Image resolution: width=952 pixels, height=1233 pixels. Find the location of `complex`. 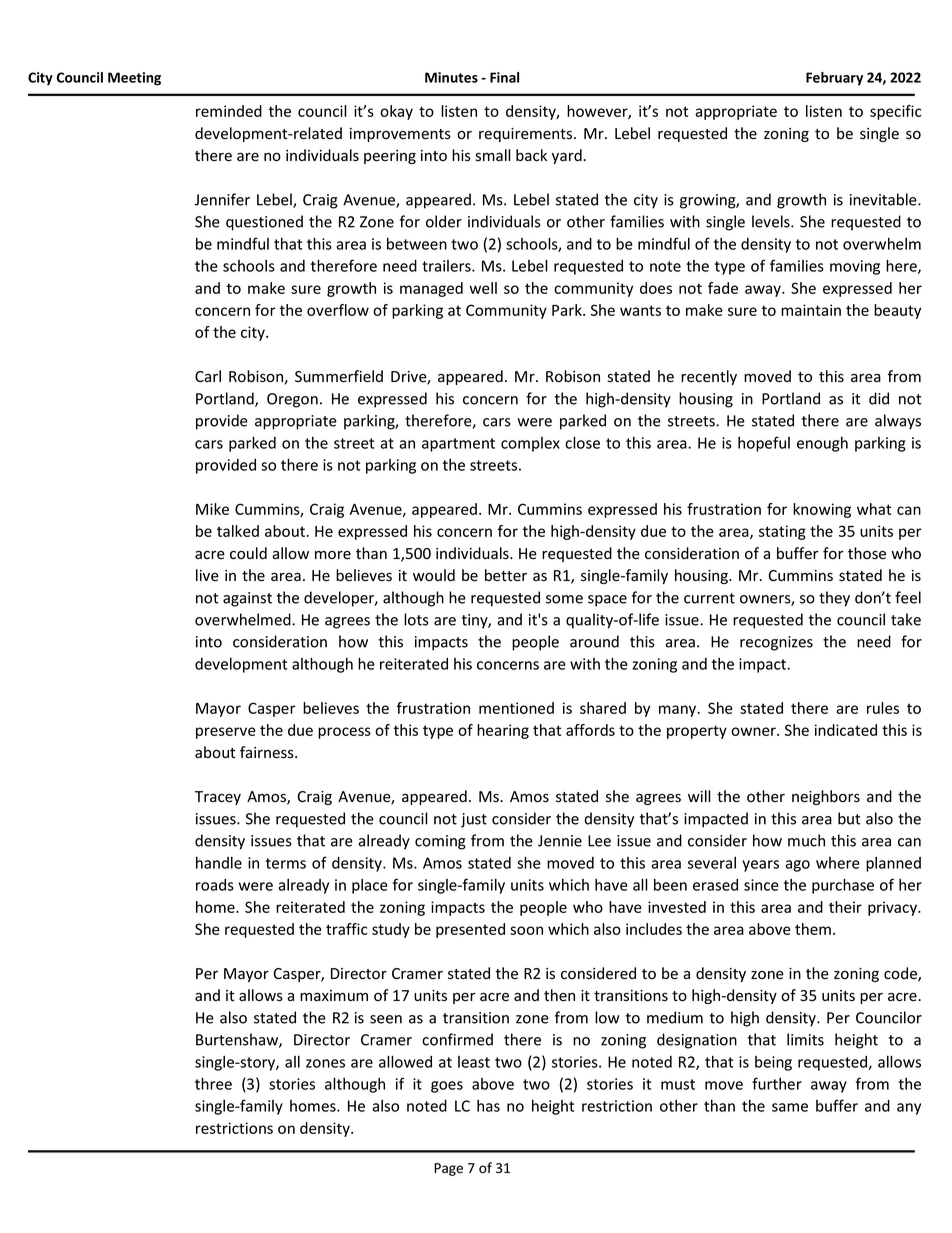

complex is located at coordinates (530, 444).
